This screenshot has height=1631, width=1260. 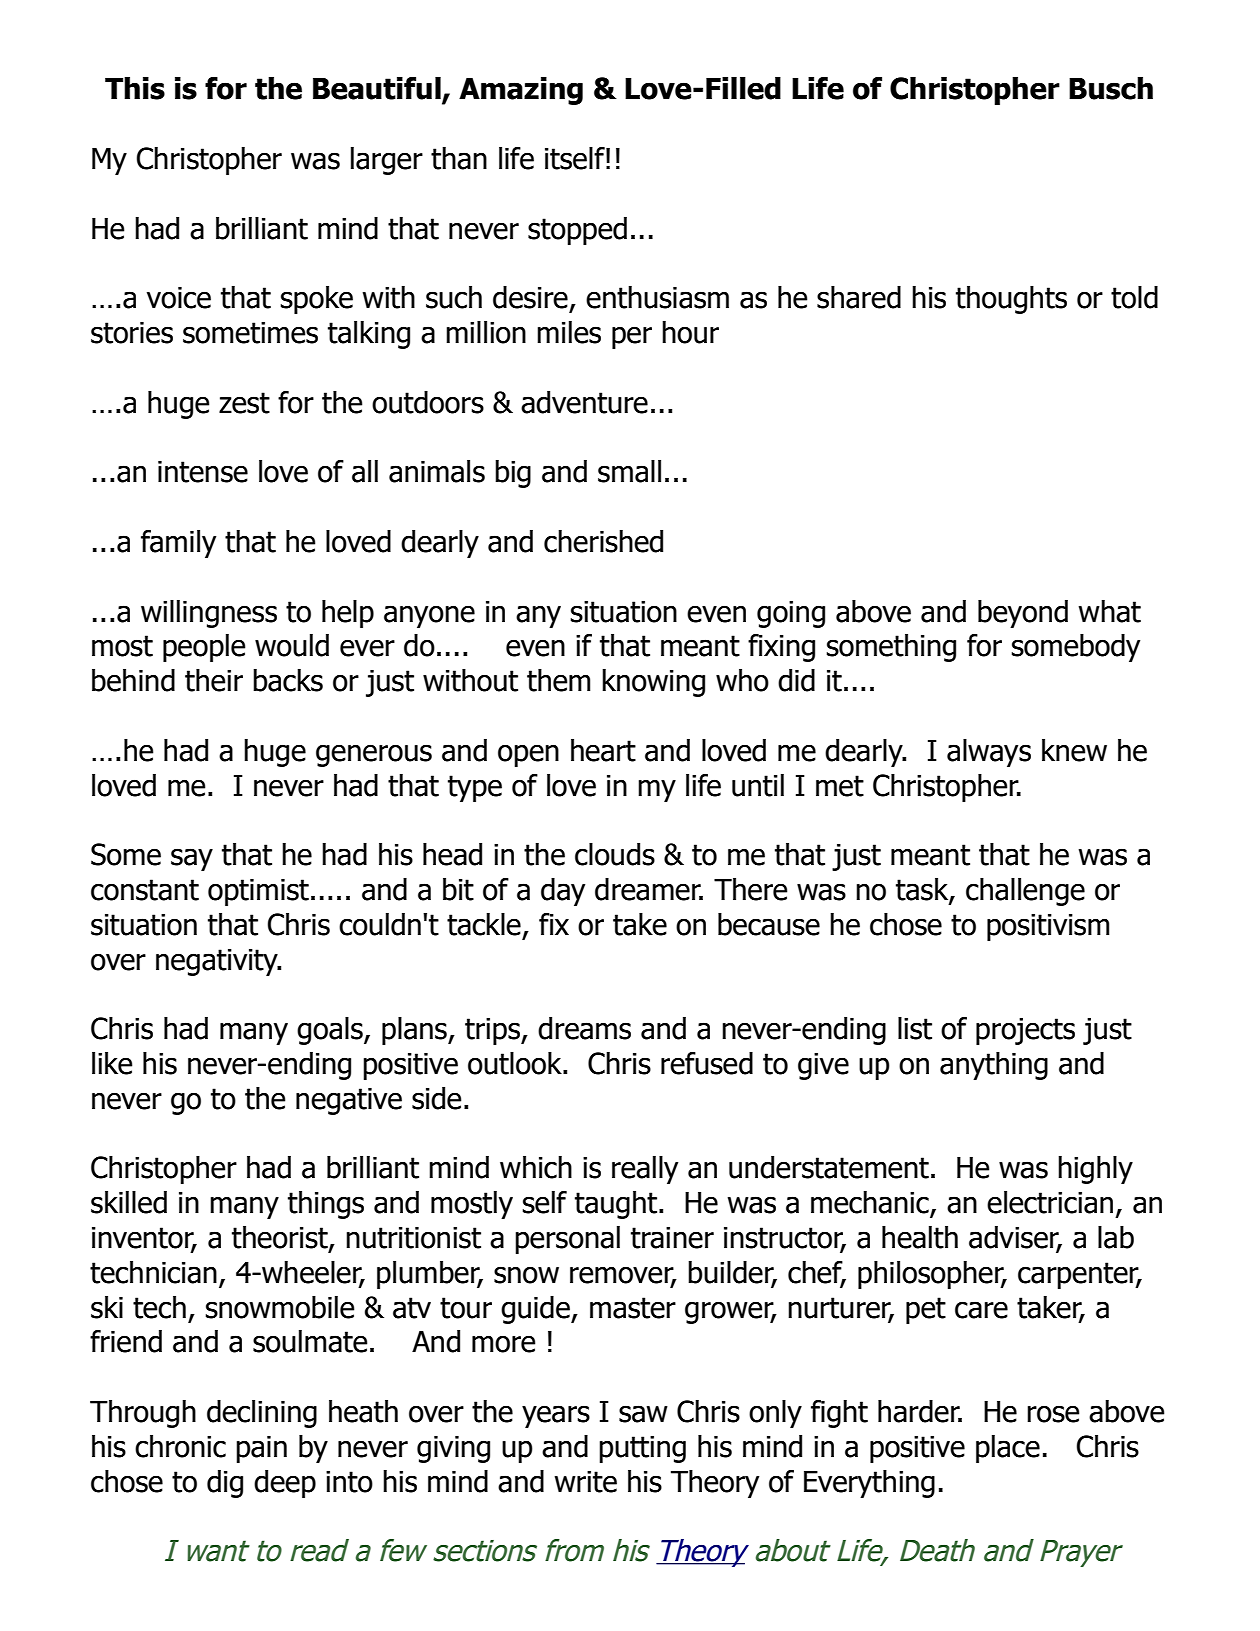 I want to click on zest, so click(x=244, y=403).
